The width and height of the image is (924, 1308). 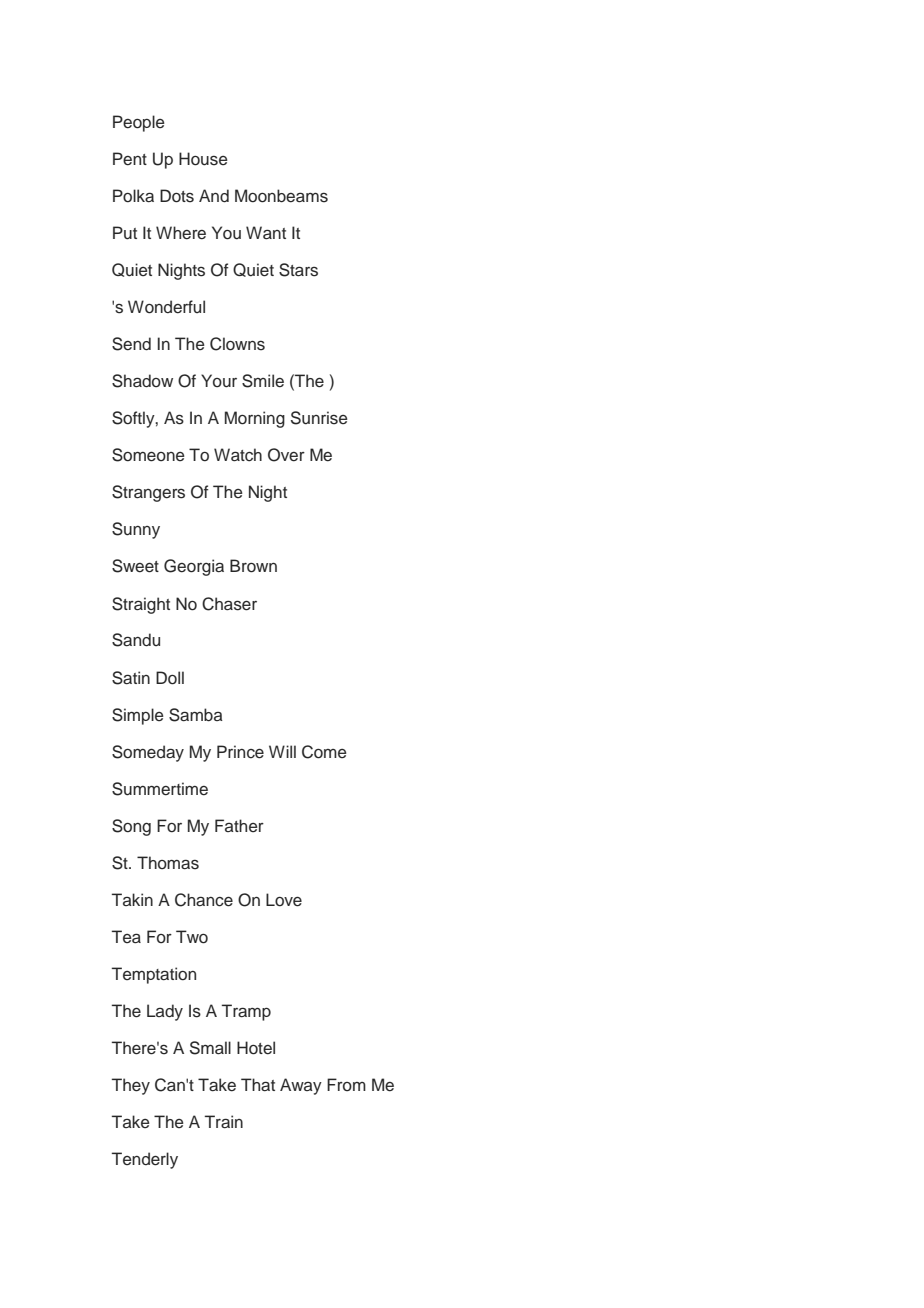 What do you see at coordinates (239, 825) in the image?
I see `Father` at bounding box center [239, 825].
